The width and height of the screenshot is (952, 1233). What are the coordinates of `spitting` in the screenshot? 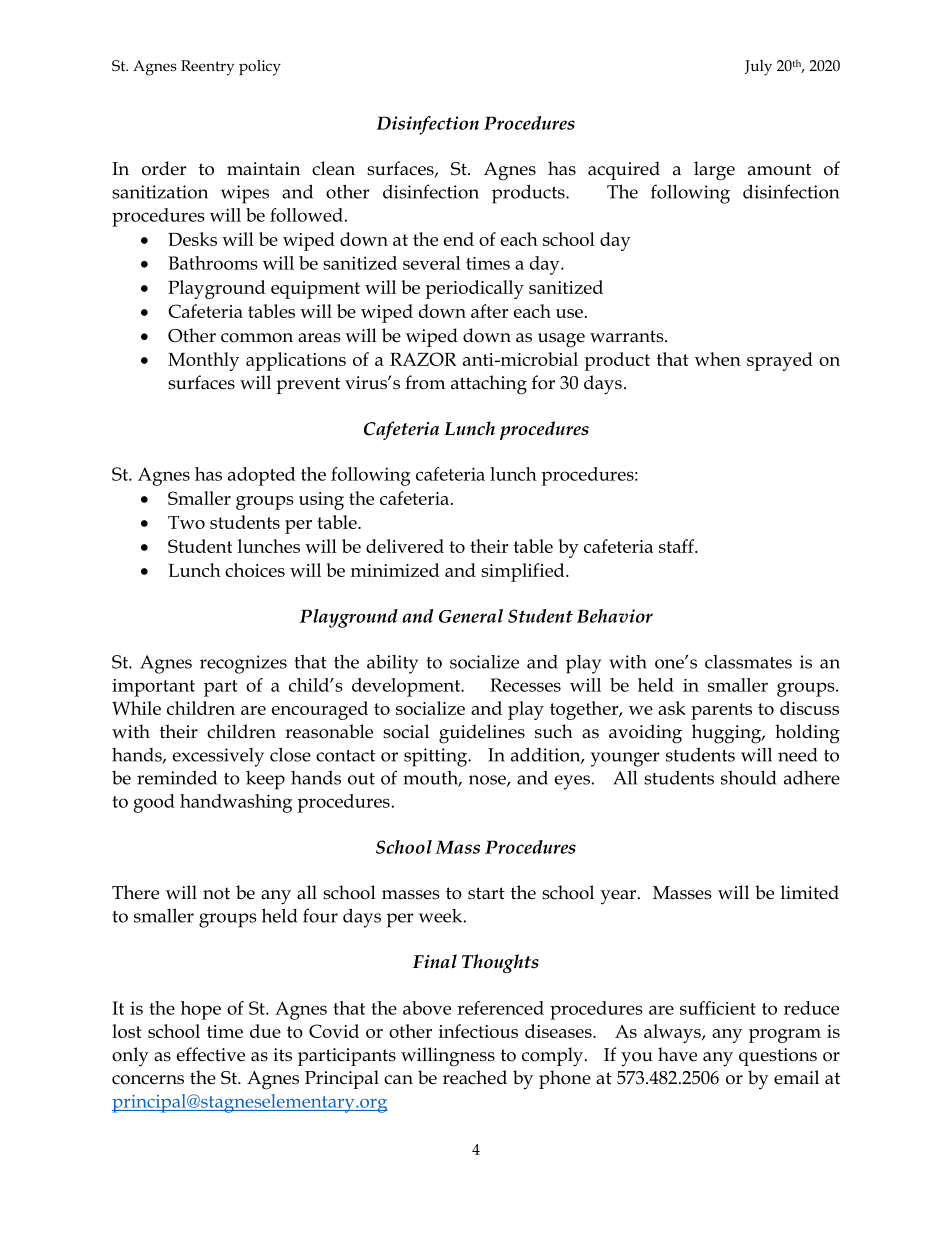 It's located at (437, 757).
